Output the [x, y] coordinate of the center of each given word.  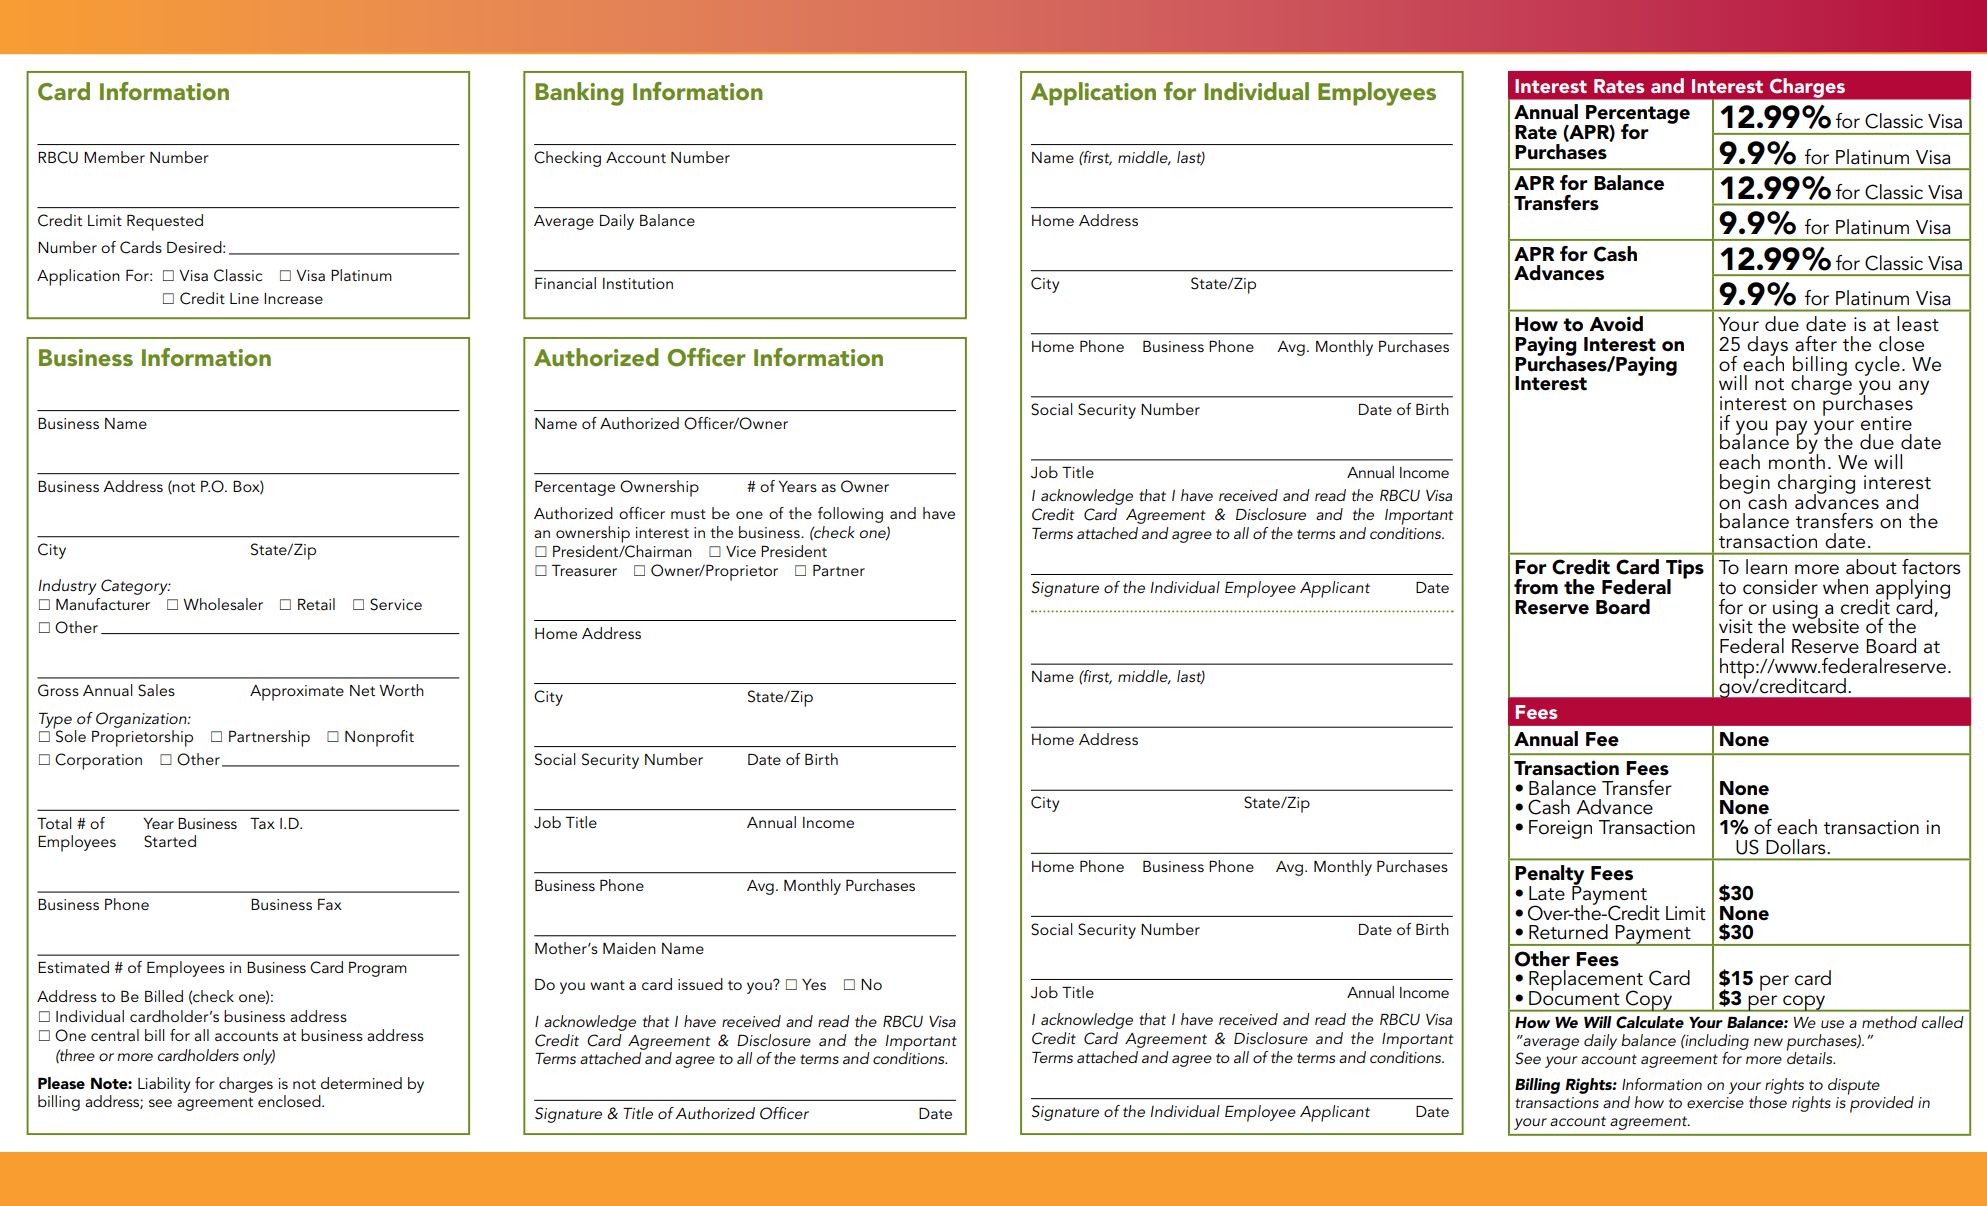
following [850, 515]
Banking [579, 94]
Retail [316, 604]
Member [114, 157]
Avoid [1616, 324]
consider [1780, 587]
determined [361, 1083]
